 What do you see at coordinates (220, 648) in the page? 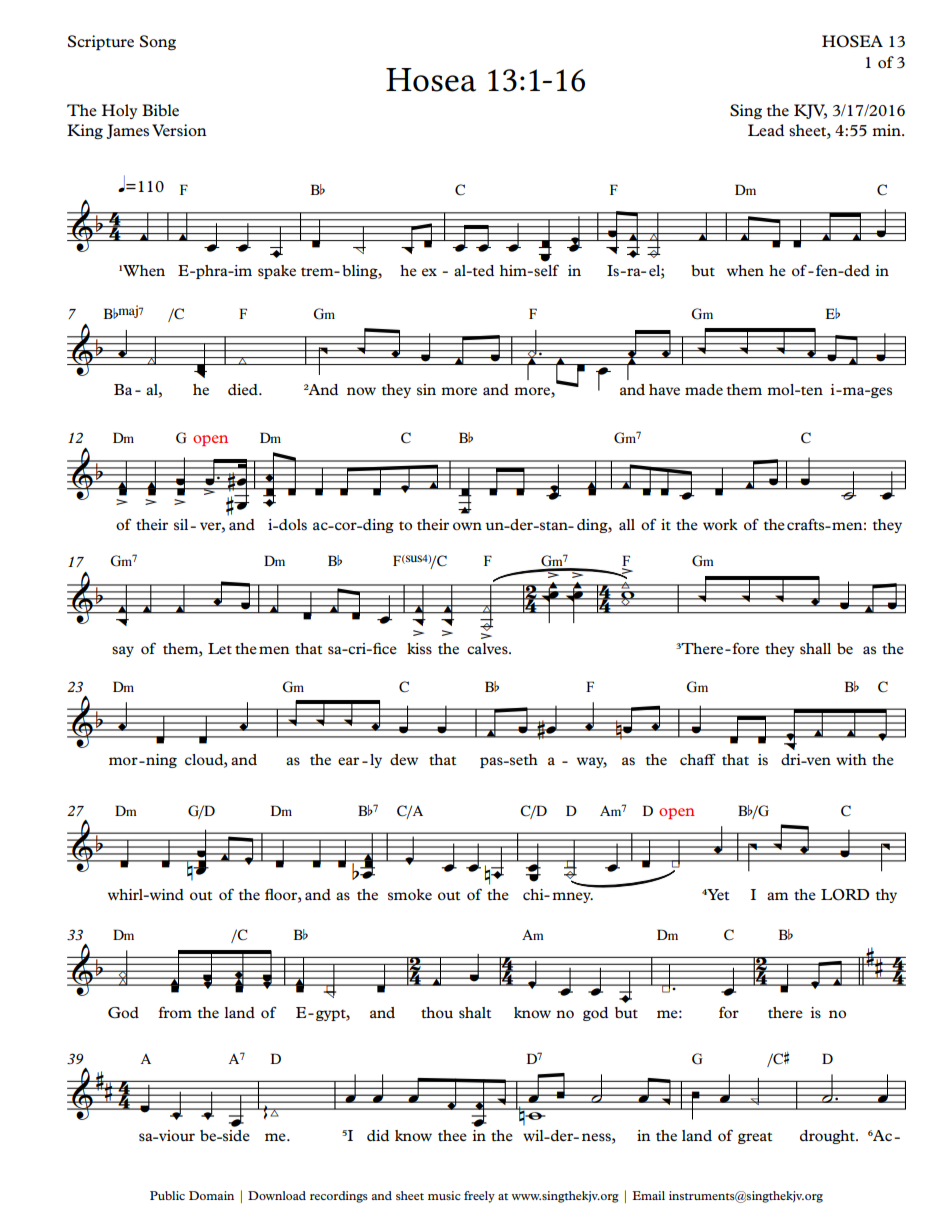
I see `Let` at bounding box center [220, 648].
